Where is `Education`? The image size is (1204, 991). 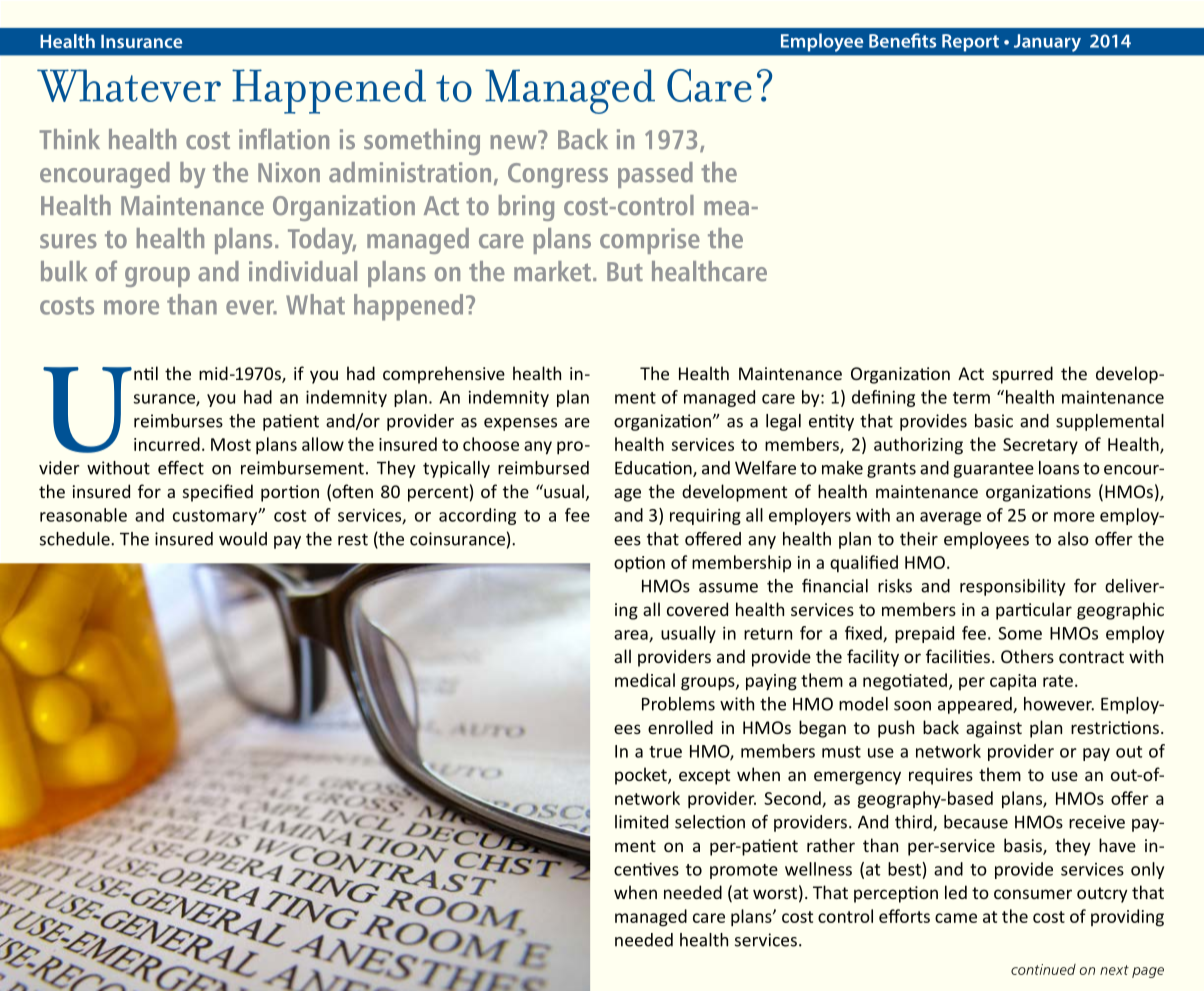
Education is located at coordinates (654, 469).
